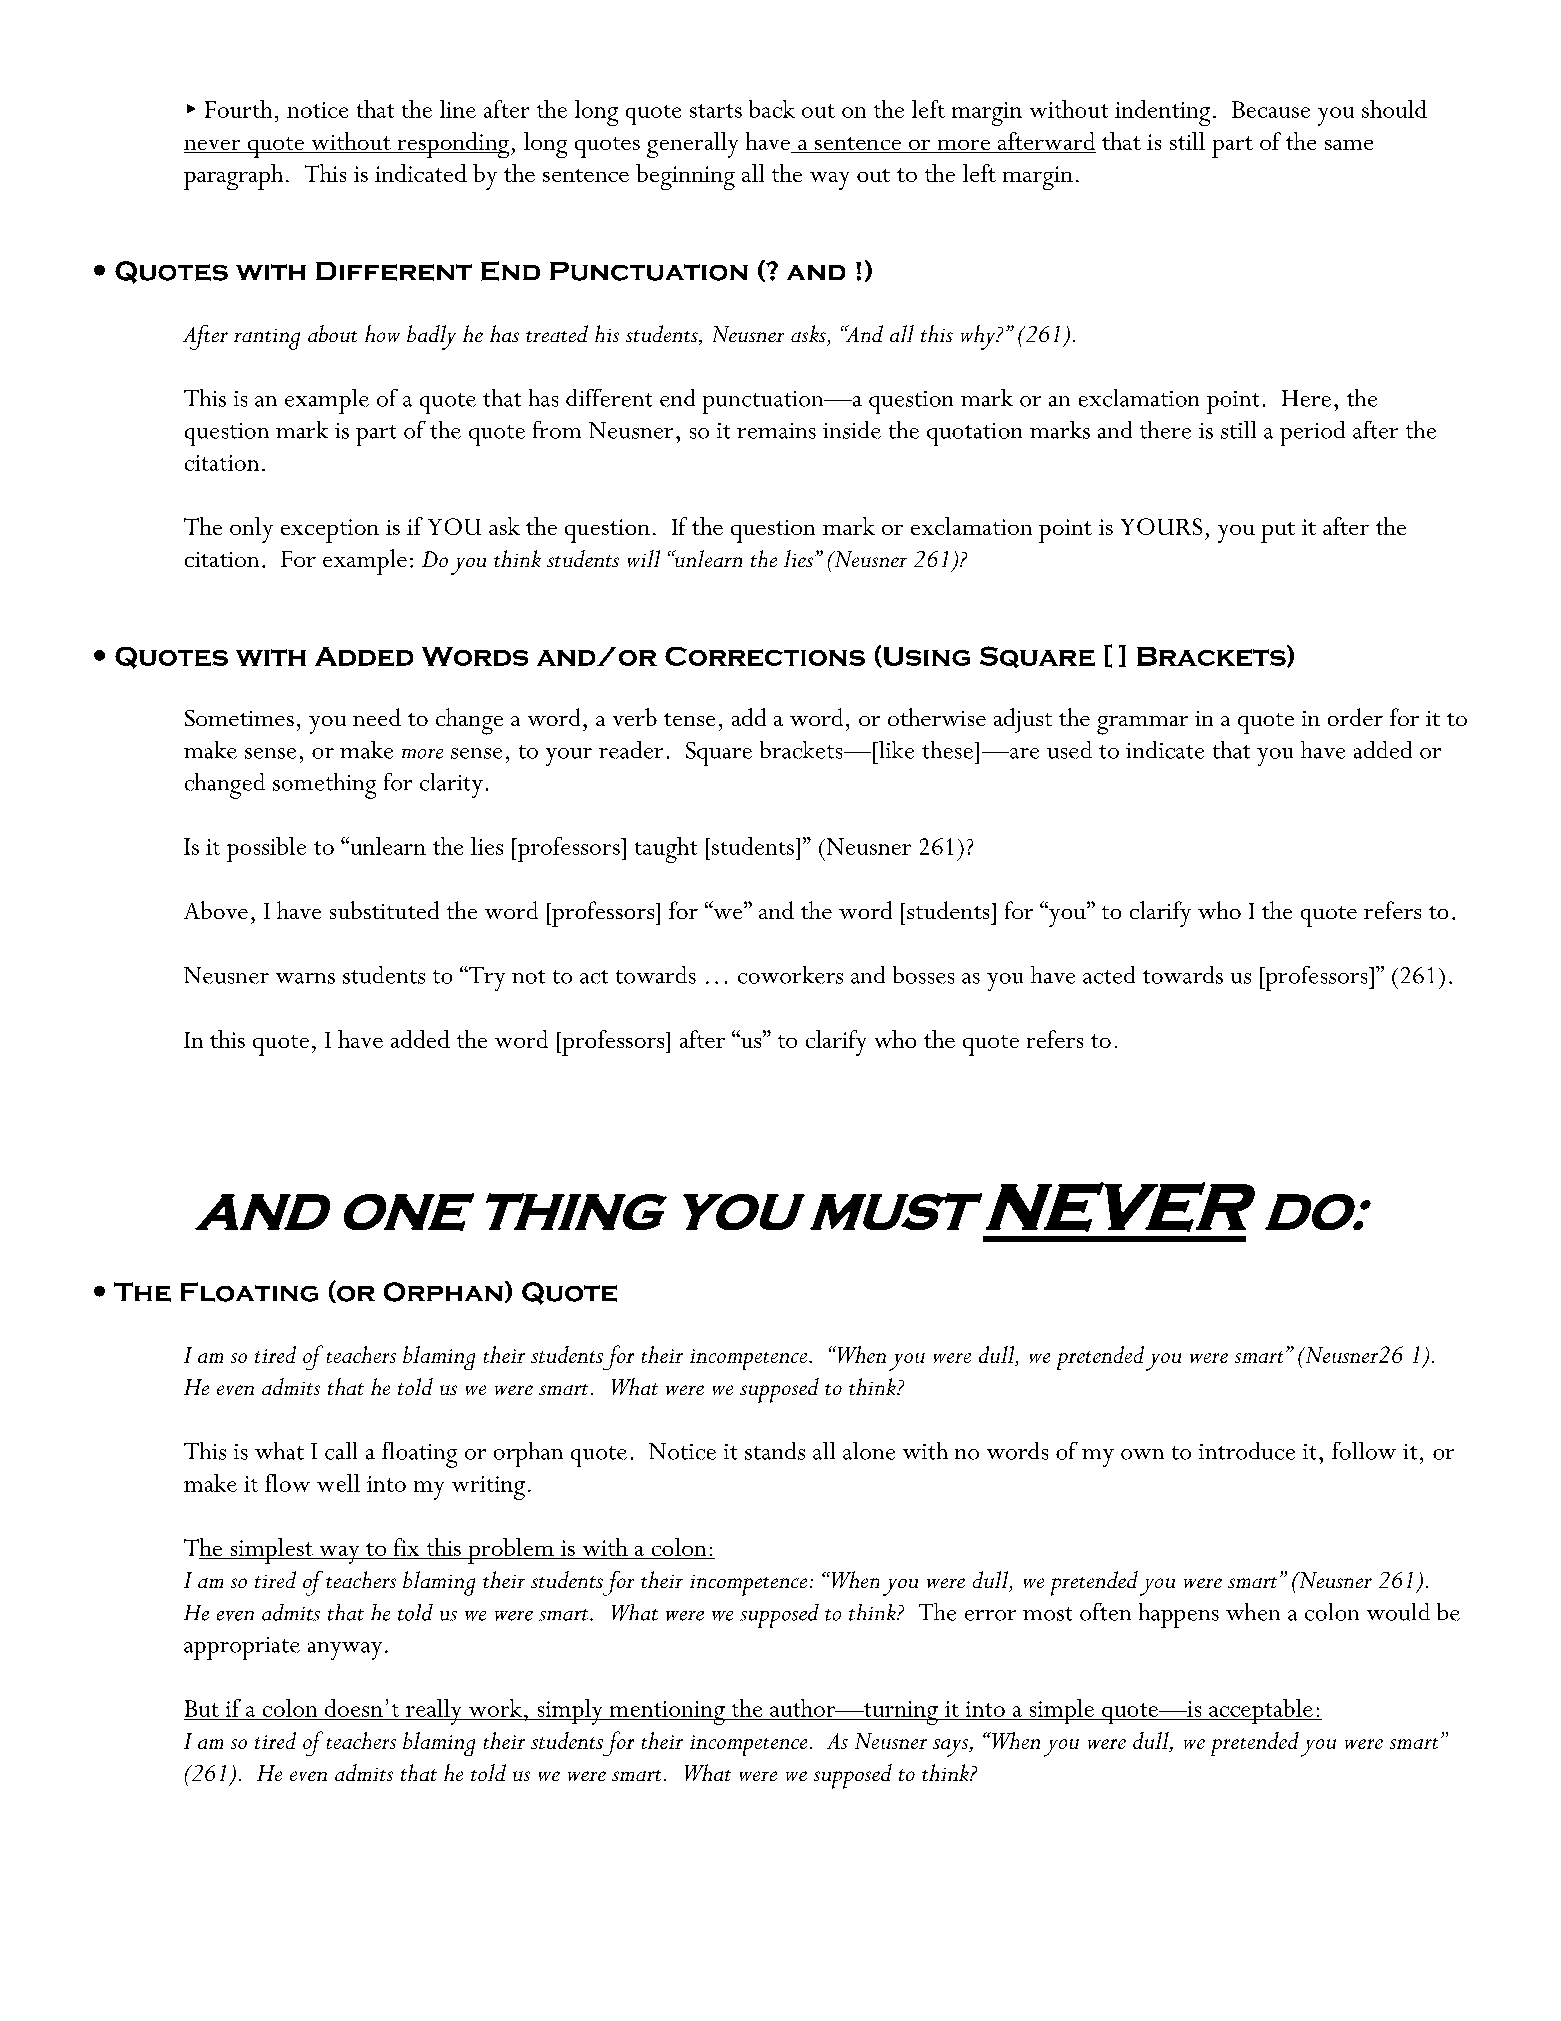 The image size is (1561, 2021). What do you see at coordinates (1109, 975) in the document?
I see `acted` at bounding box center [1109, 975].
